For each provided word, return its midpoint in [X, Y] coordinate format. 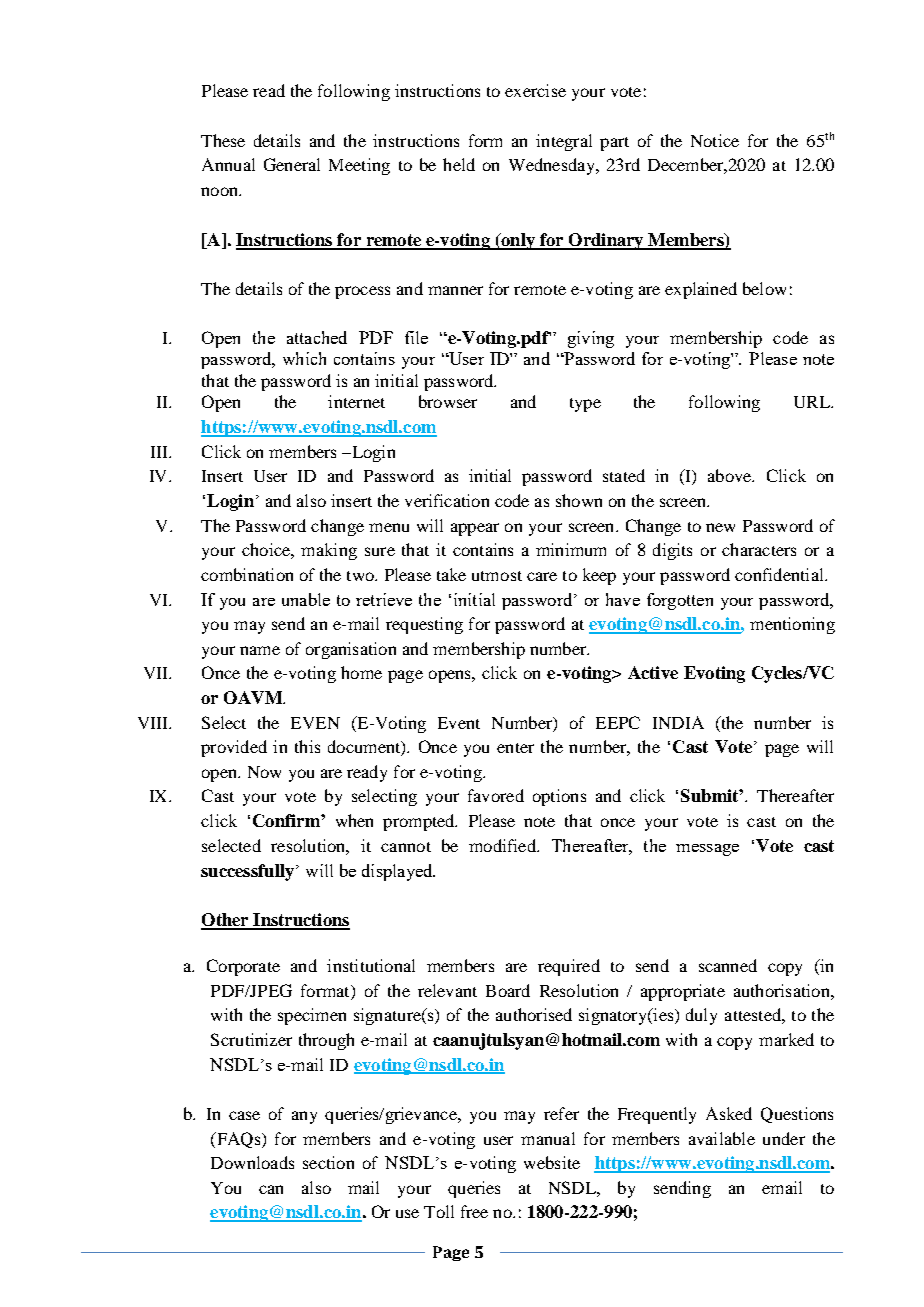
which [304, 358]
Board [508, 990]
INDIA [678, 722]
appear [475, 529]
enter [515, 748]
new [720, 527]
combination [247, 574]
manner [455, 290]
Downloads [252, 1162]
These [223, 140]
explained [701, 290]
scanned [728, 965]
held [459, 164]
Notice [715, 140]
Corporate [243, 967]
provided [234, 748]
